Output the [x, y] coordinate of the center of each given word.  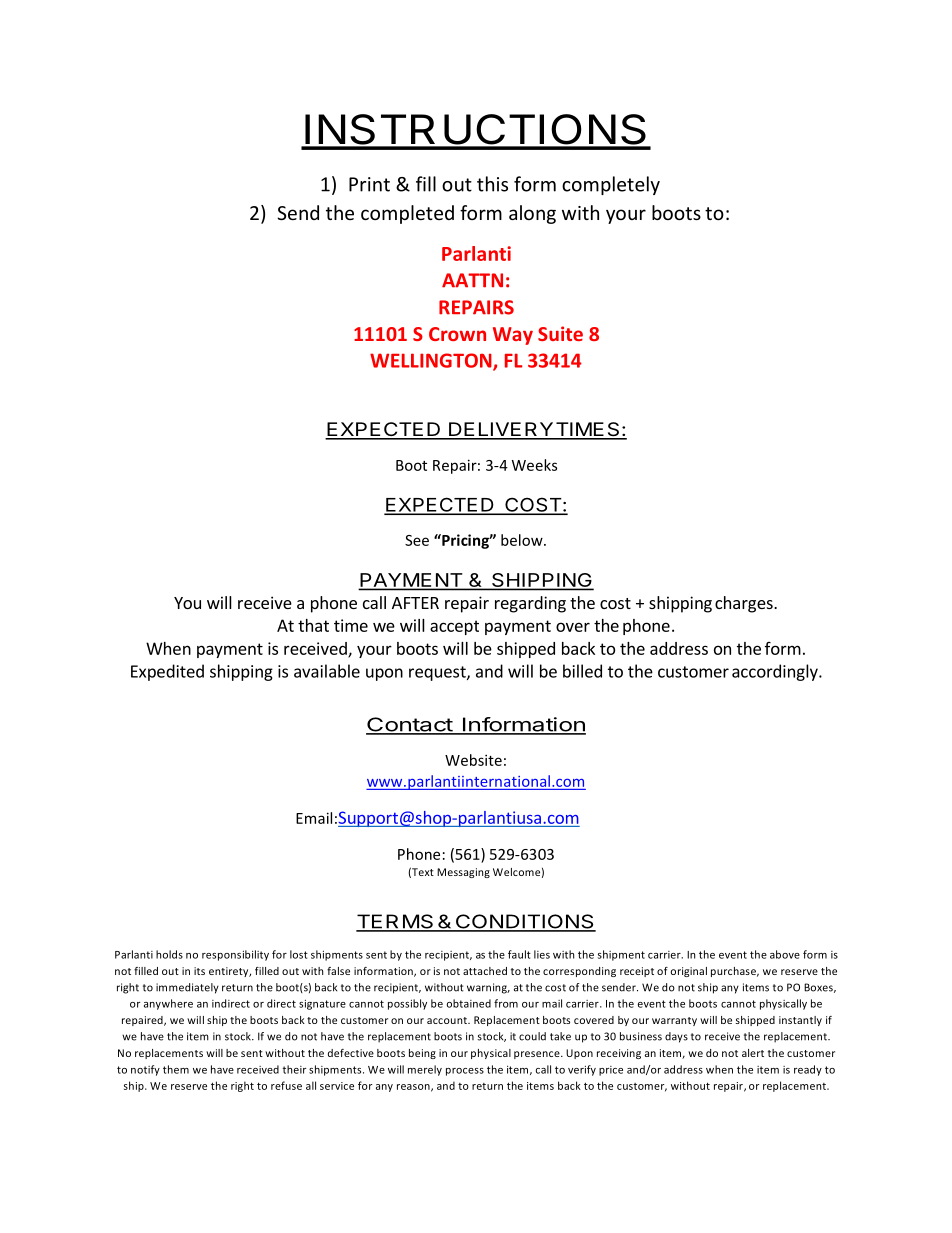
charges [745, 604]
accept [454, 627]
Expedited [167, 672]
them [176, 1069]
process [465, 1072]
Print [369, 184]
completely [611, 185]
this [492, 184]
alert [753, 1053]
